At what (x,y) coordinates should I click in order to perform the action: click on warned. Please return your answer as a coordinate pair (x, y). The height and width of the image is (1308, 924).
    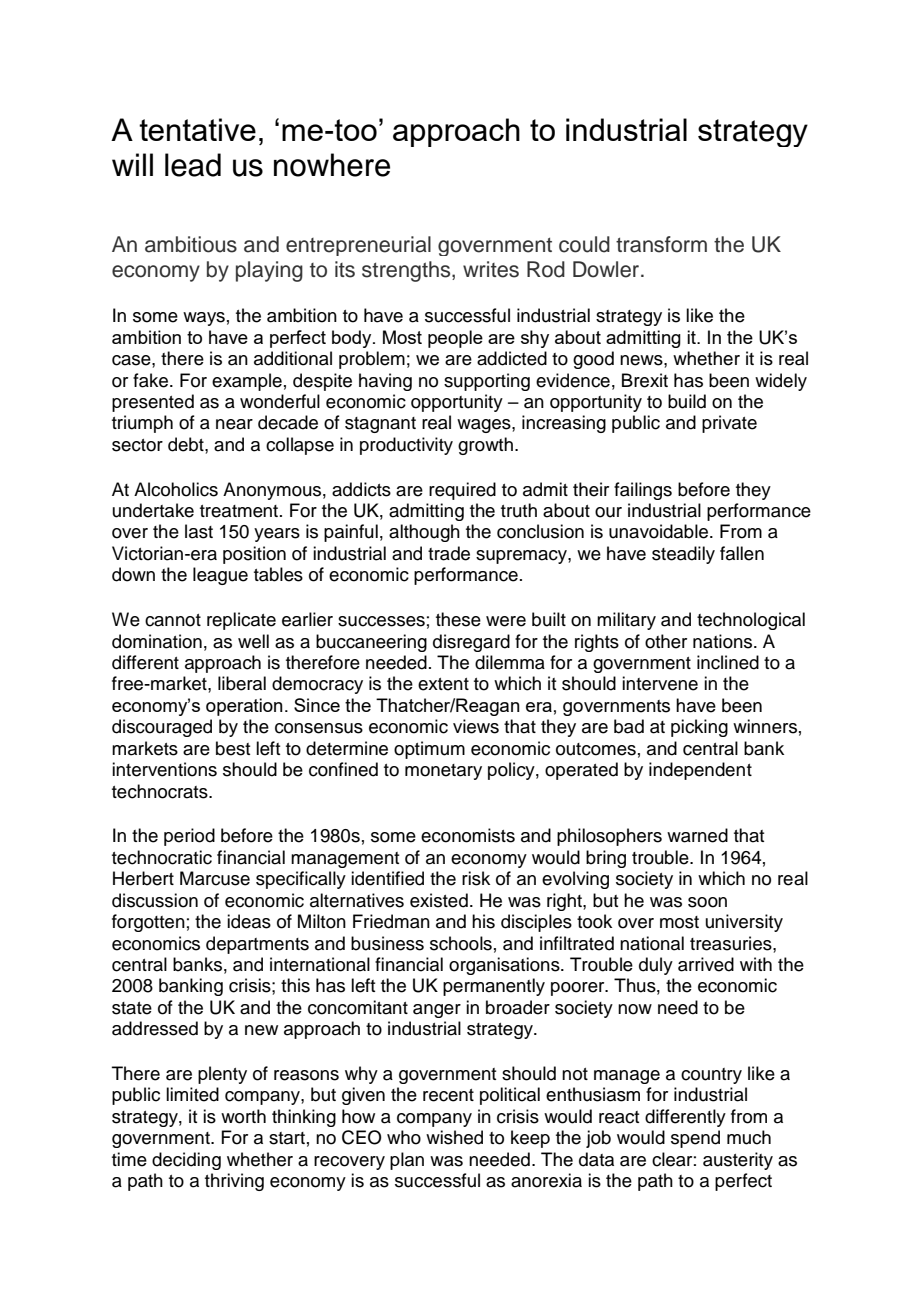
    Looking at the image, I should click on (697, 835).
